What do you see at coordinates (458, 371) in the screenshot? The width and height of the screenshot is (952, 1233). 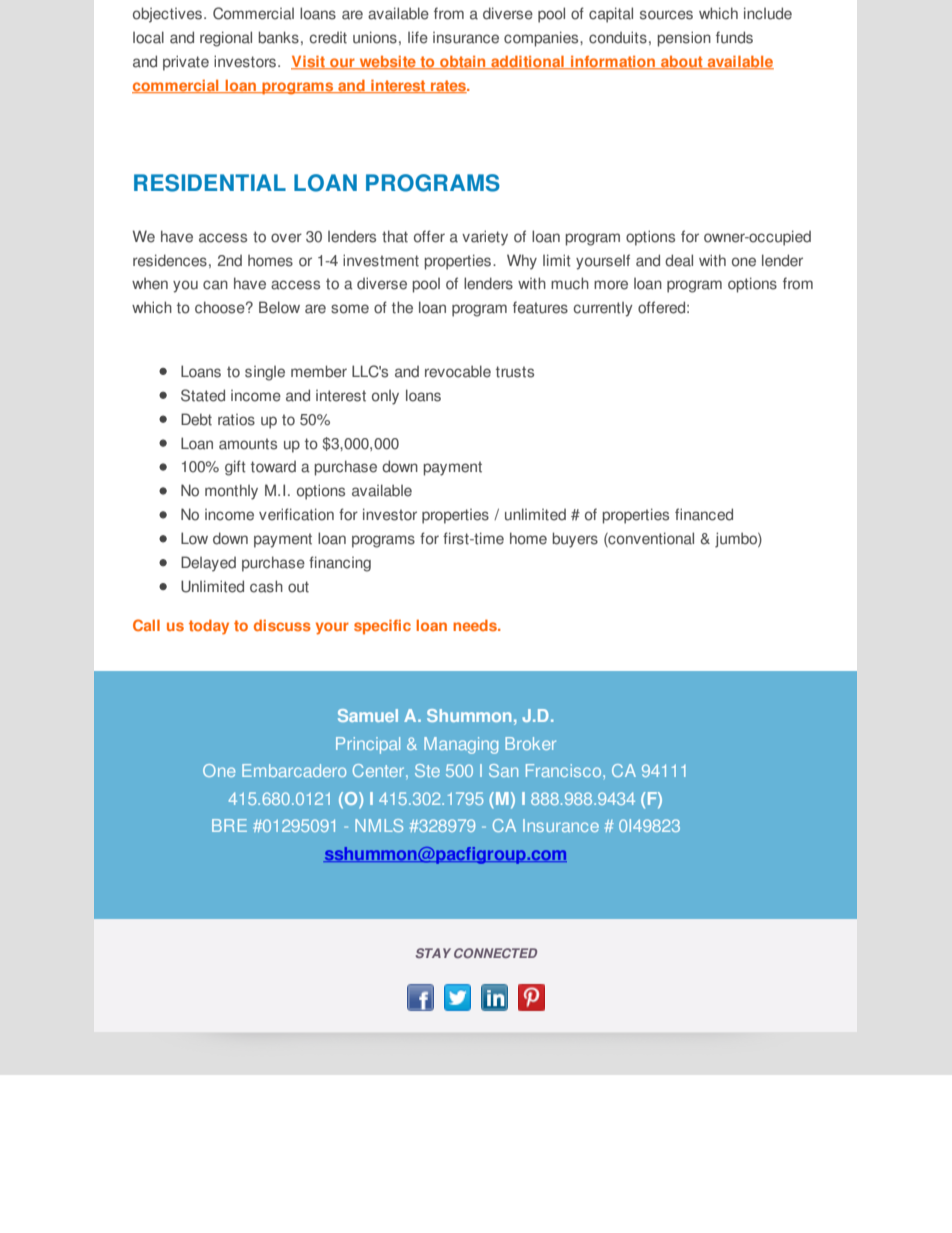 I see `revocable` at bounding box center [458, 371].
